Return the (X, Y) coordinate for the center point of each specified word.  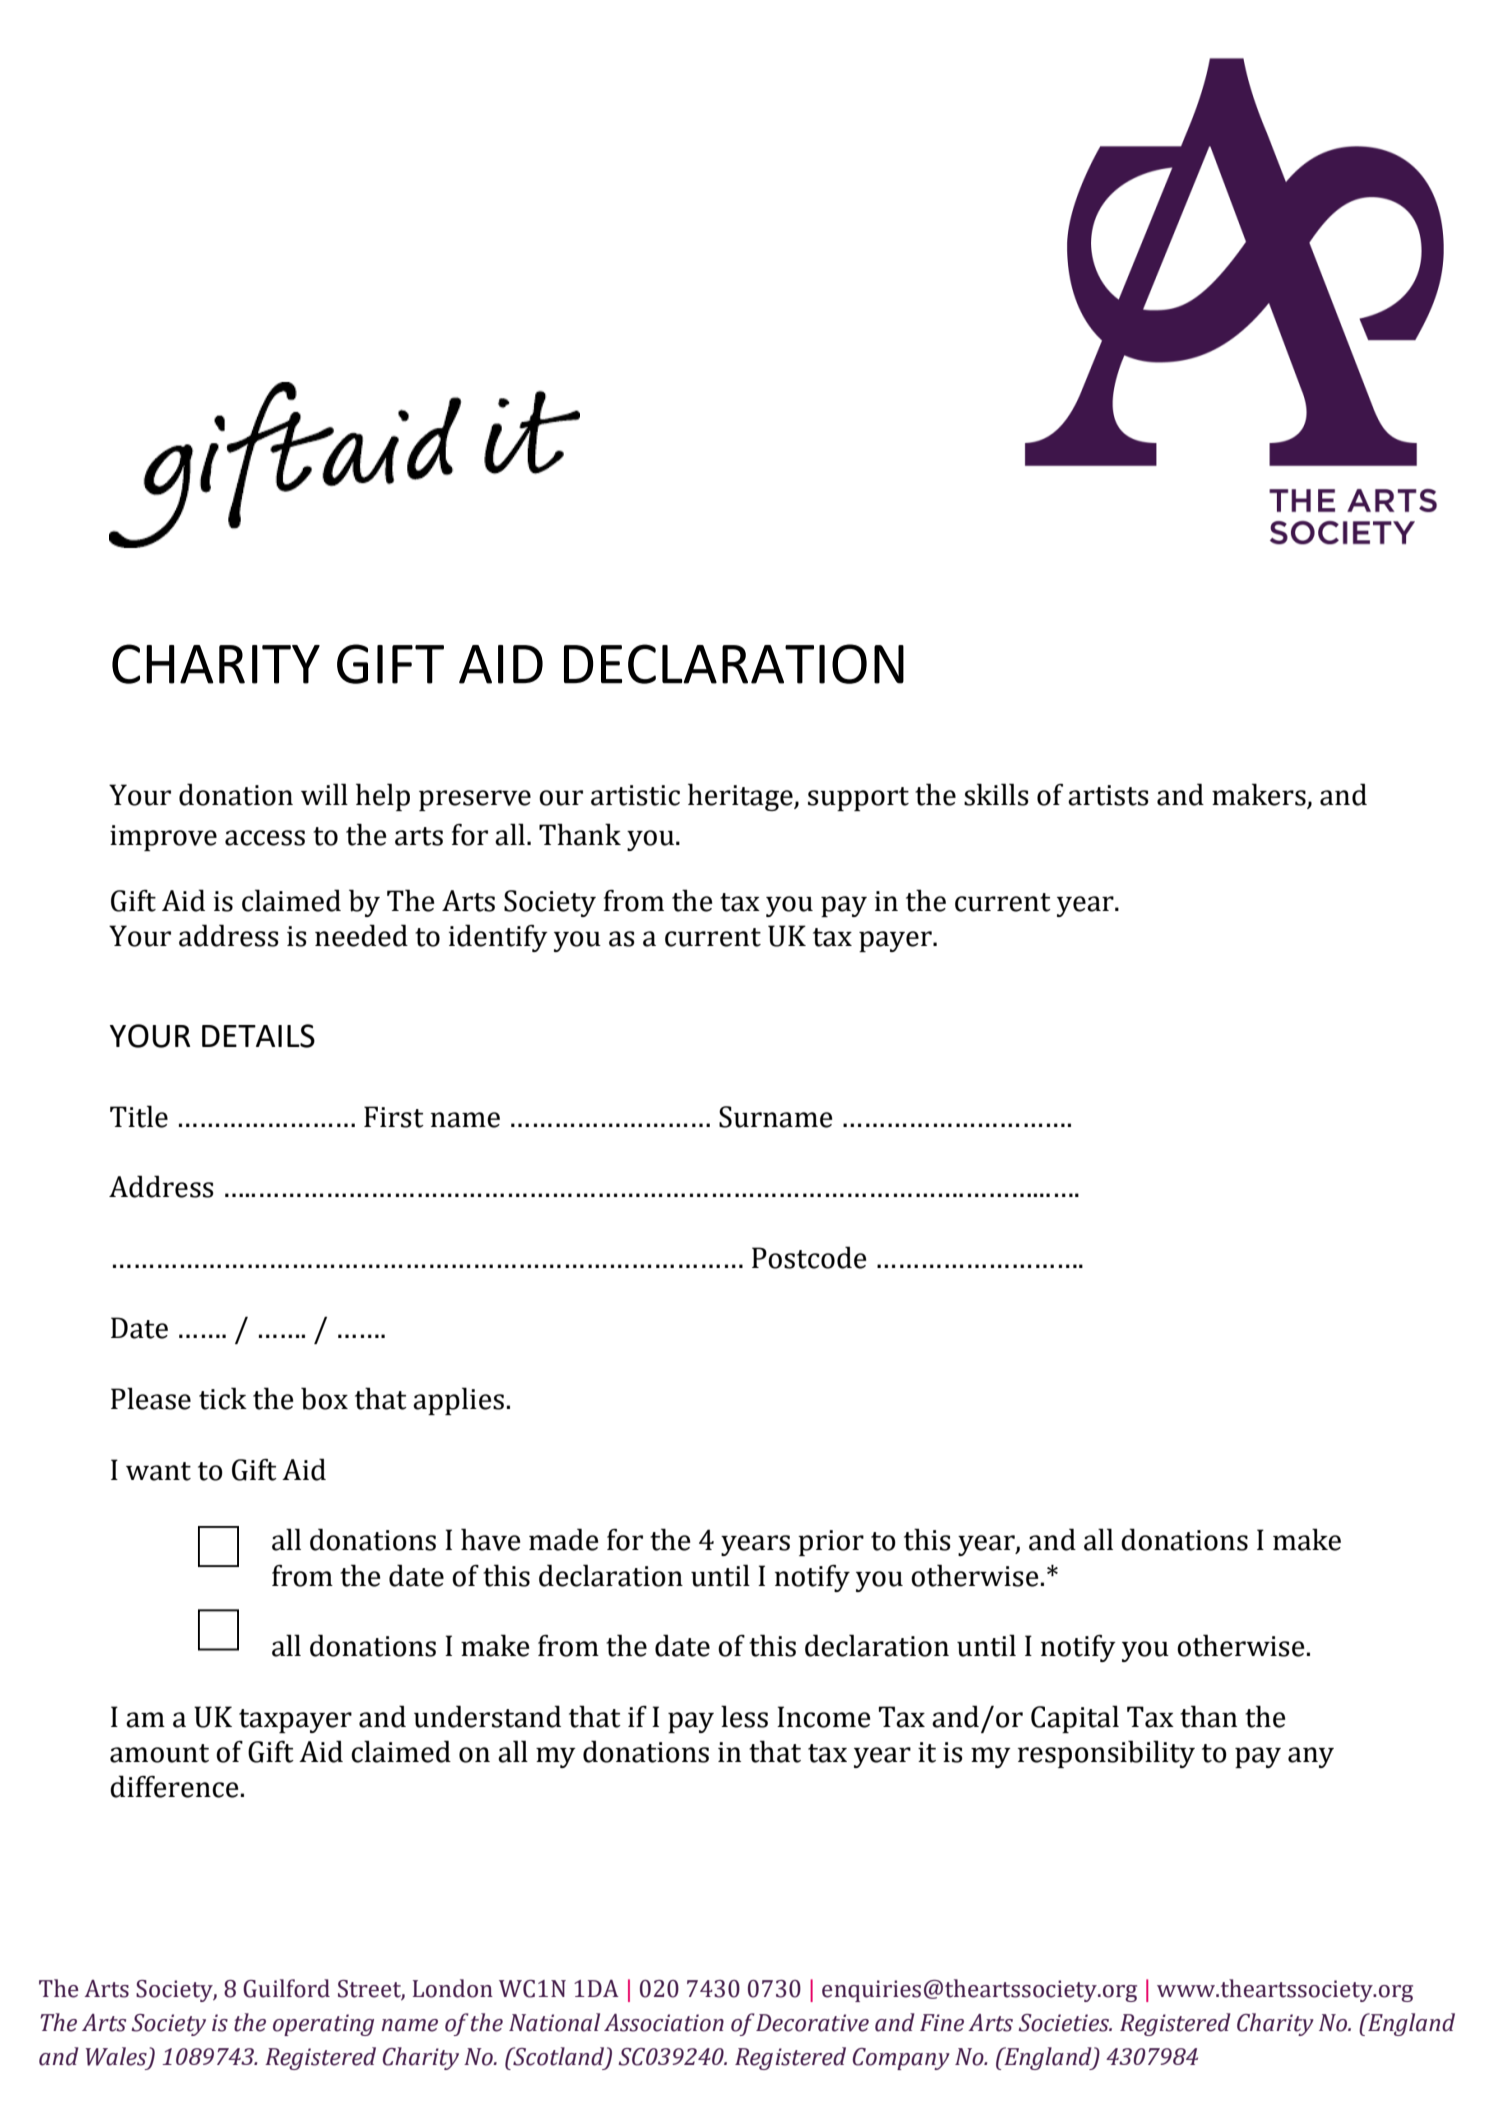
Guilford (286, 1988)
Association (664, 2023)
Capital (1075, 1719)
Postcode (809, 1257)
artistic (635, 795)
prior (831, 1543)
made (563, 1539)
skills (996, 794)
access (265, 838)
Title (139, 1116)
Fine (942, 2023)
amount (159, 1753)
